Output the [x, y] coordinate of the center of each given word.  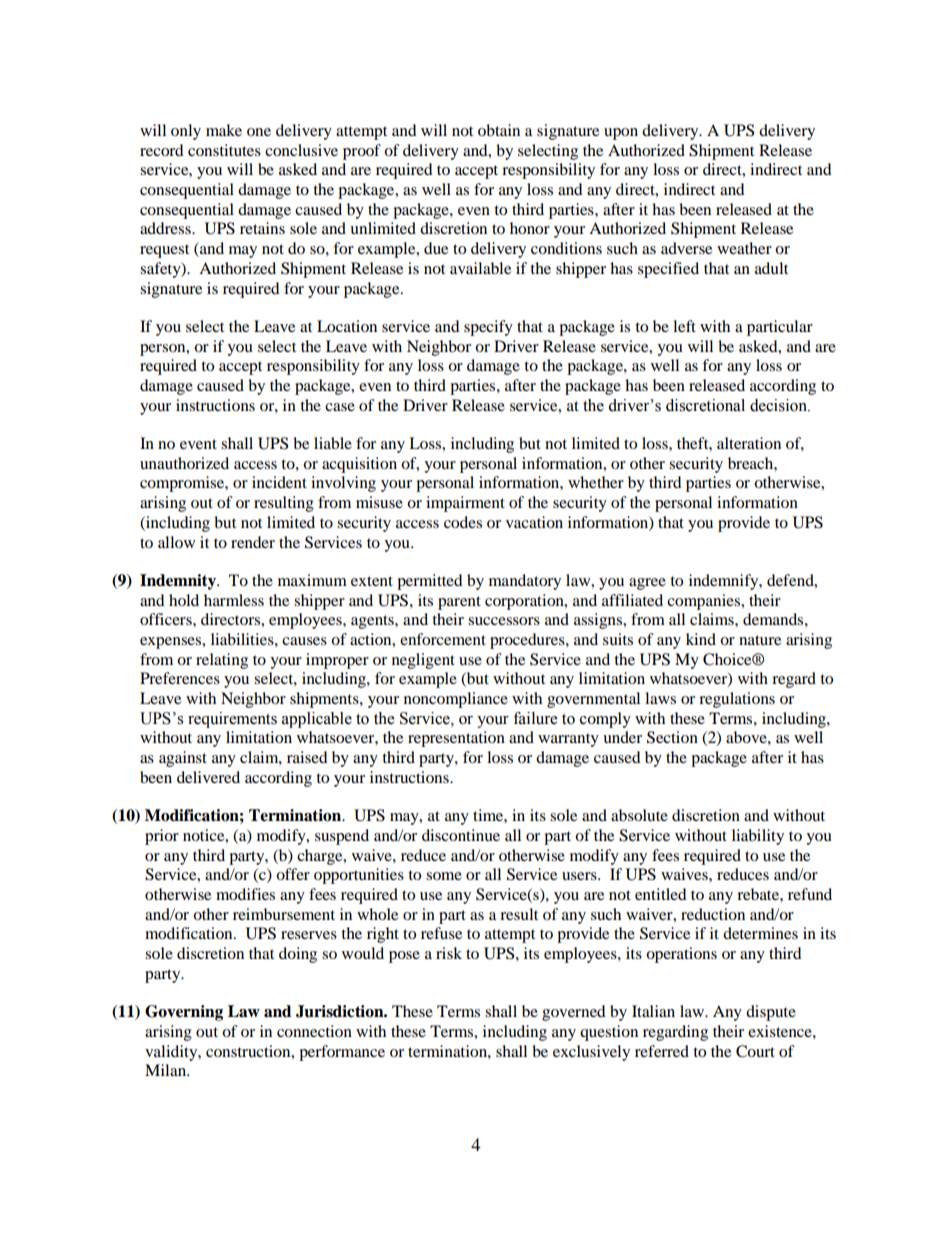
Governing [184, 1013]
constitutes [224, 150]
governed [574, 1013]
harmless [234, 600]
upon [621, 134]
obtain [499, 130]
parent [459, 603]
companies [704, 602]
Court [755, 1051]
